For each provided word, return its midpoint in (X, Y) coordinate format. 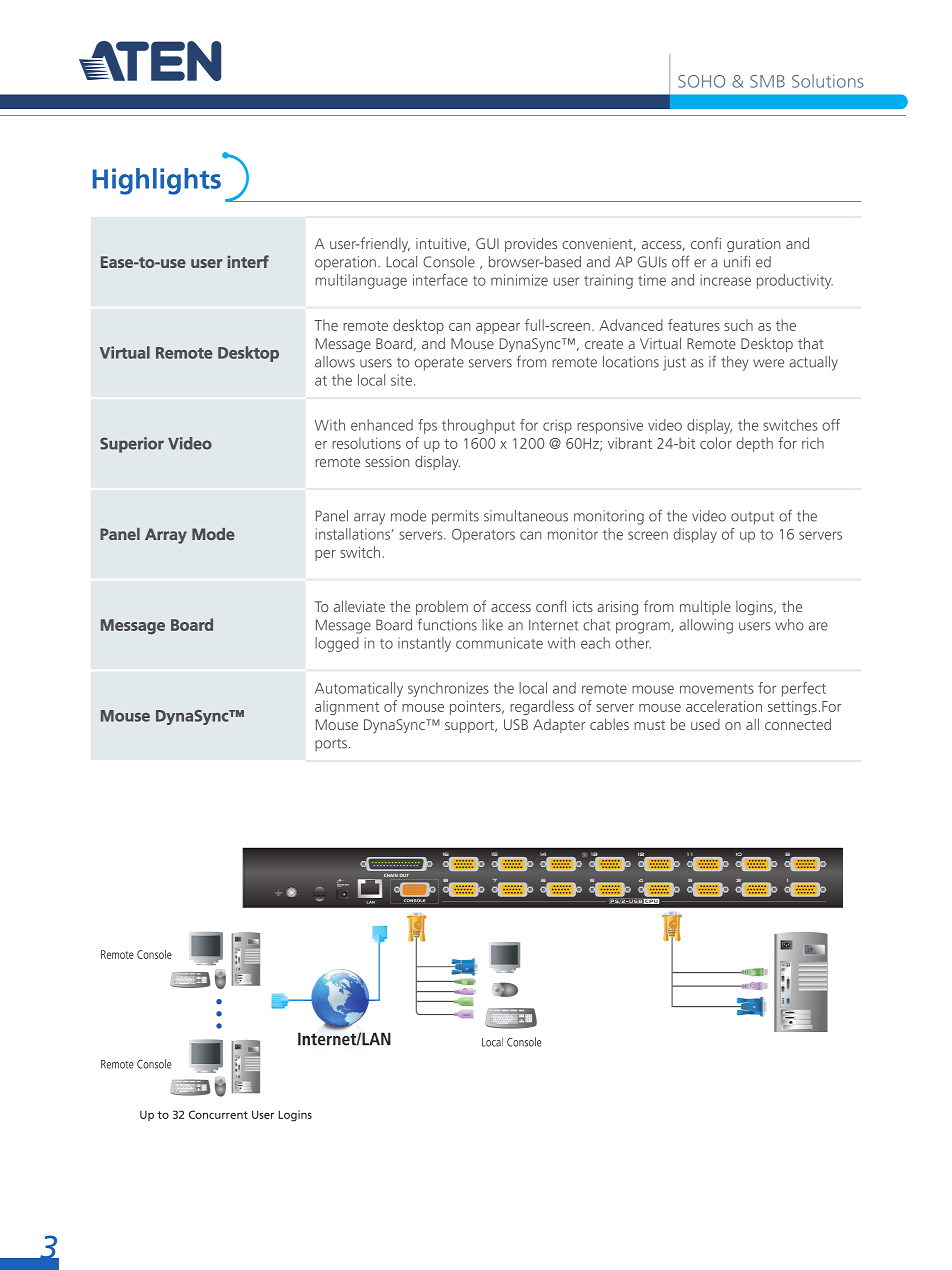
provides (531, 244)
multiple (705, 607)
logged (337, 644)
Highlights (157, 181)
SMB (767, 81)
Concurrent (218, 1114)
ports (332, 744)
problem (442, 607)
